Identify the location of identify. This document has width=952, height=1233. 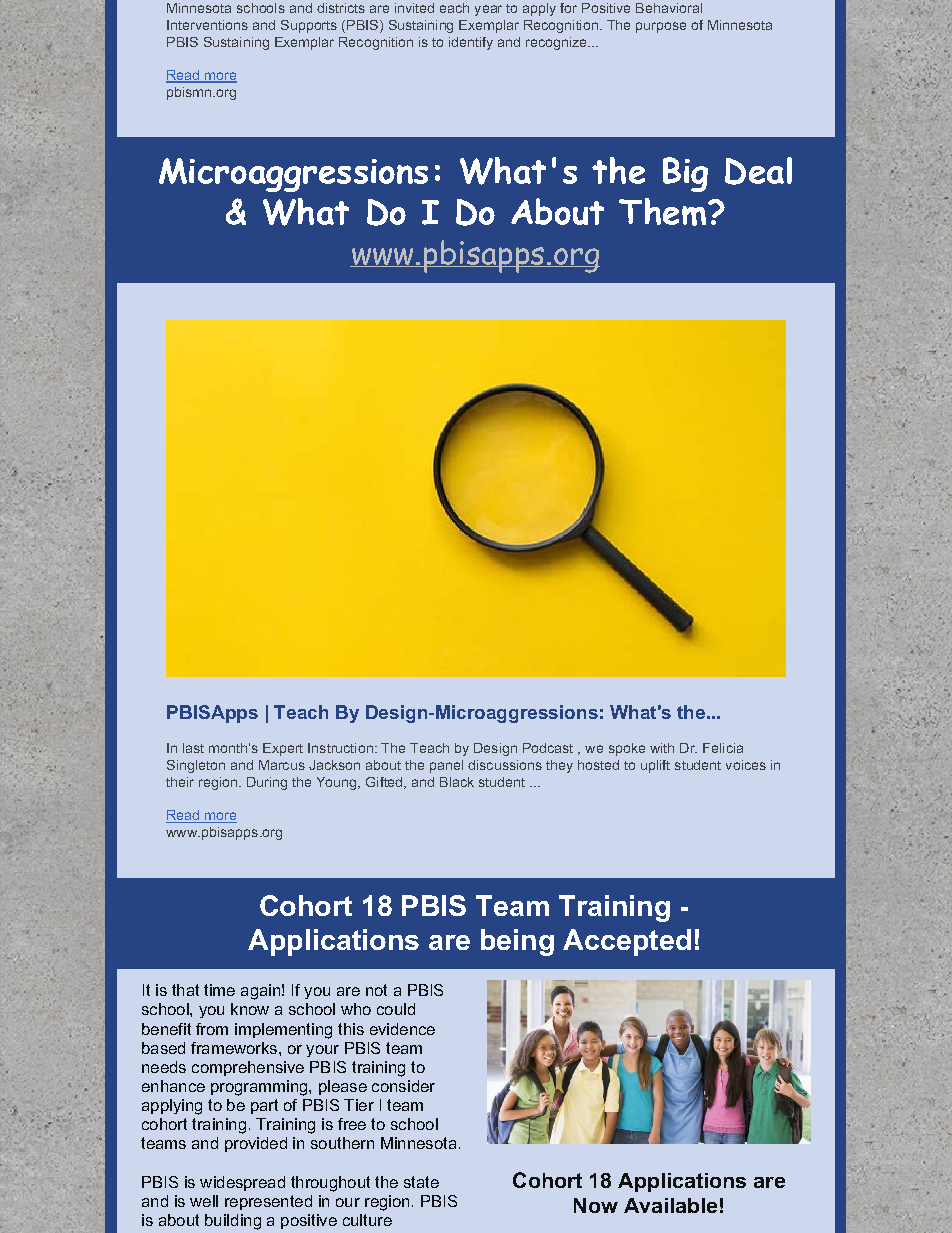
(471, 43).
